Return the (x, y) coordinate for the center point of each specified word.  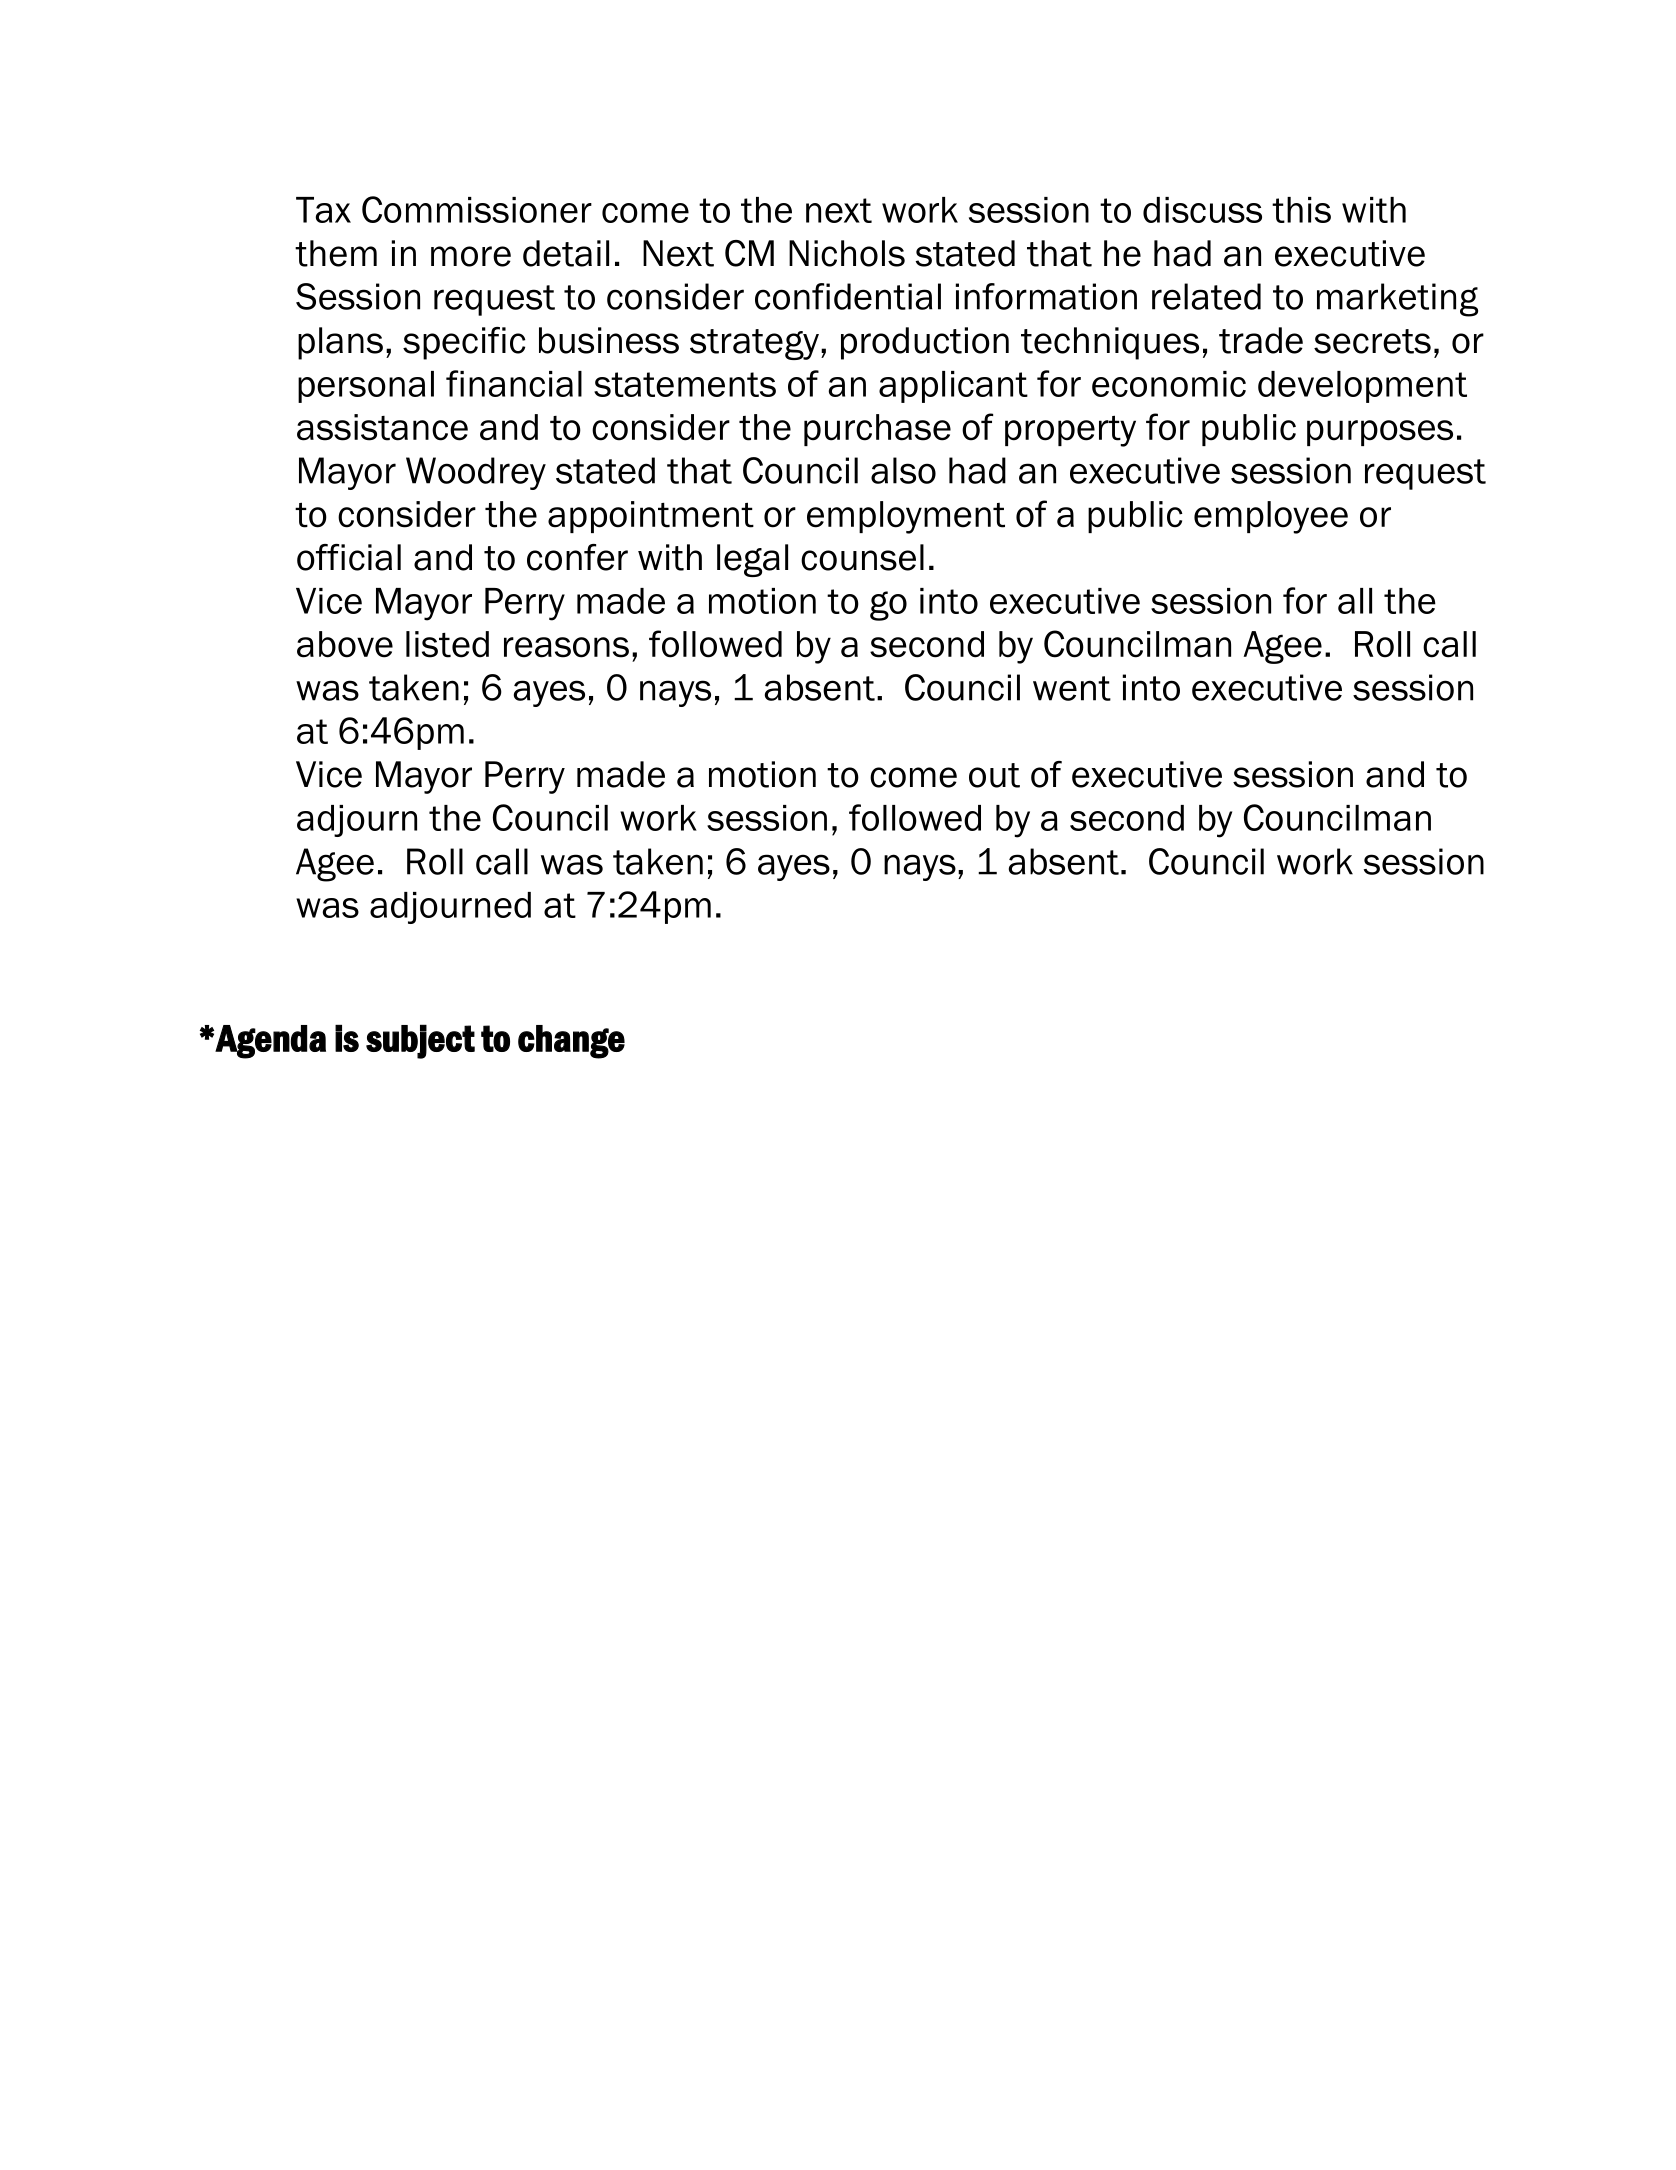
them (336, 253)
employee (1271, 517)
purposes (1380, 433)
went (1072, 688)
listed (447, 644)
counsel (862, 557)
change (571, 1042)
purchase (877, 430)
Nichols (847, 253)
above (345, 644)
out (994, 775)
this (1301, 210)
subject (420, 1041)
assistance (382, 427)
